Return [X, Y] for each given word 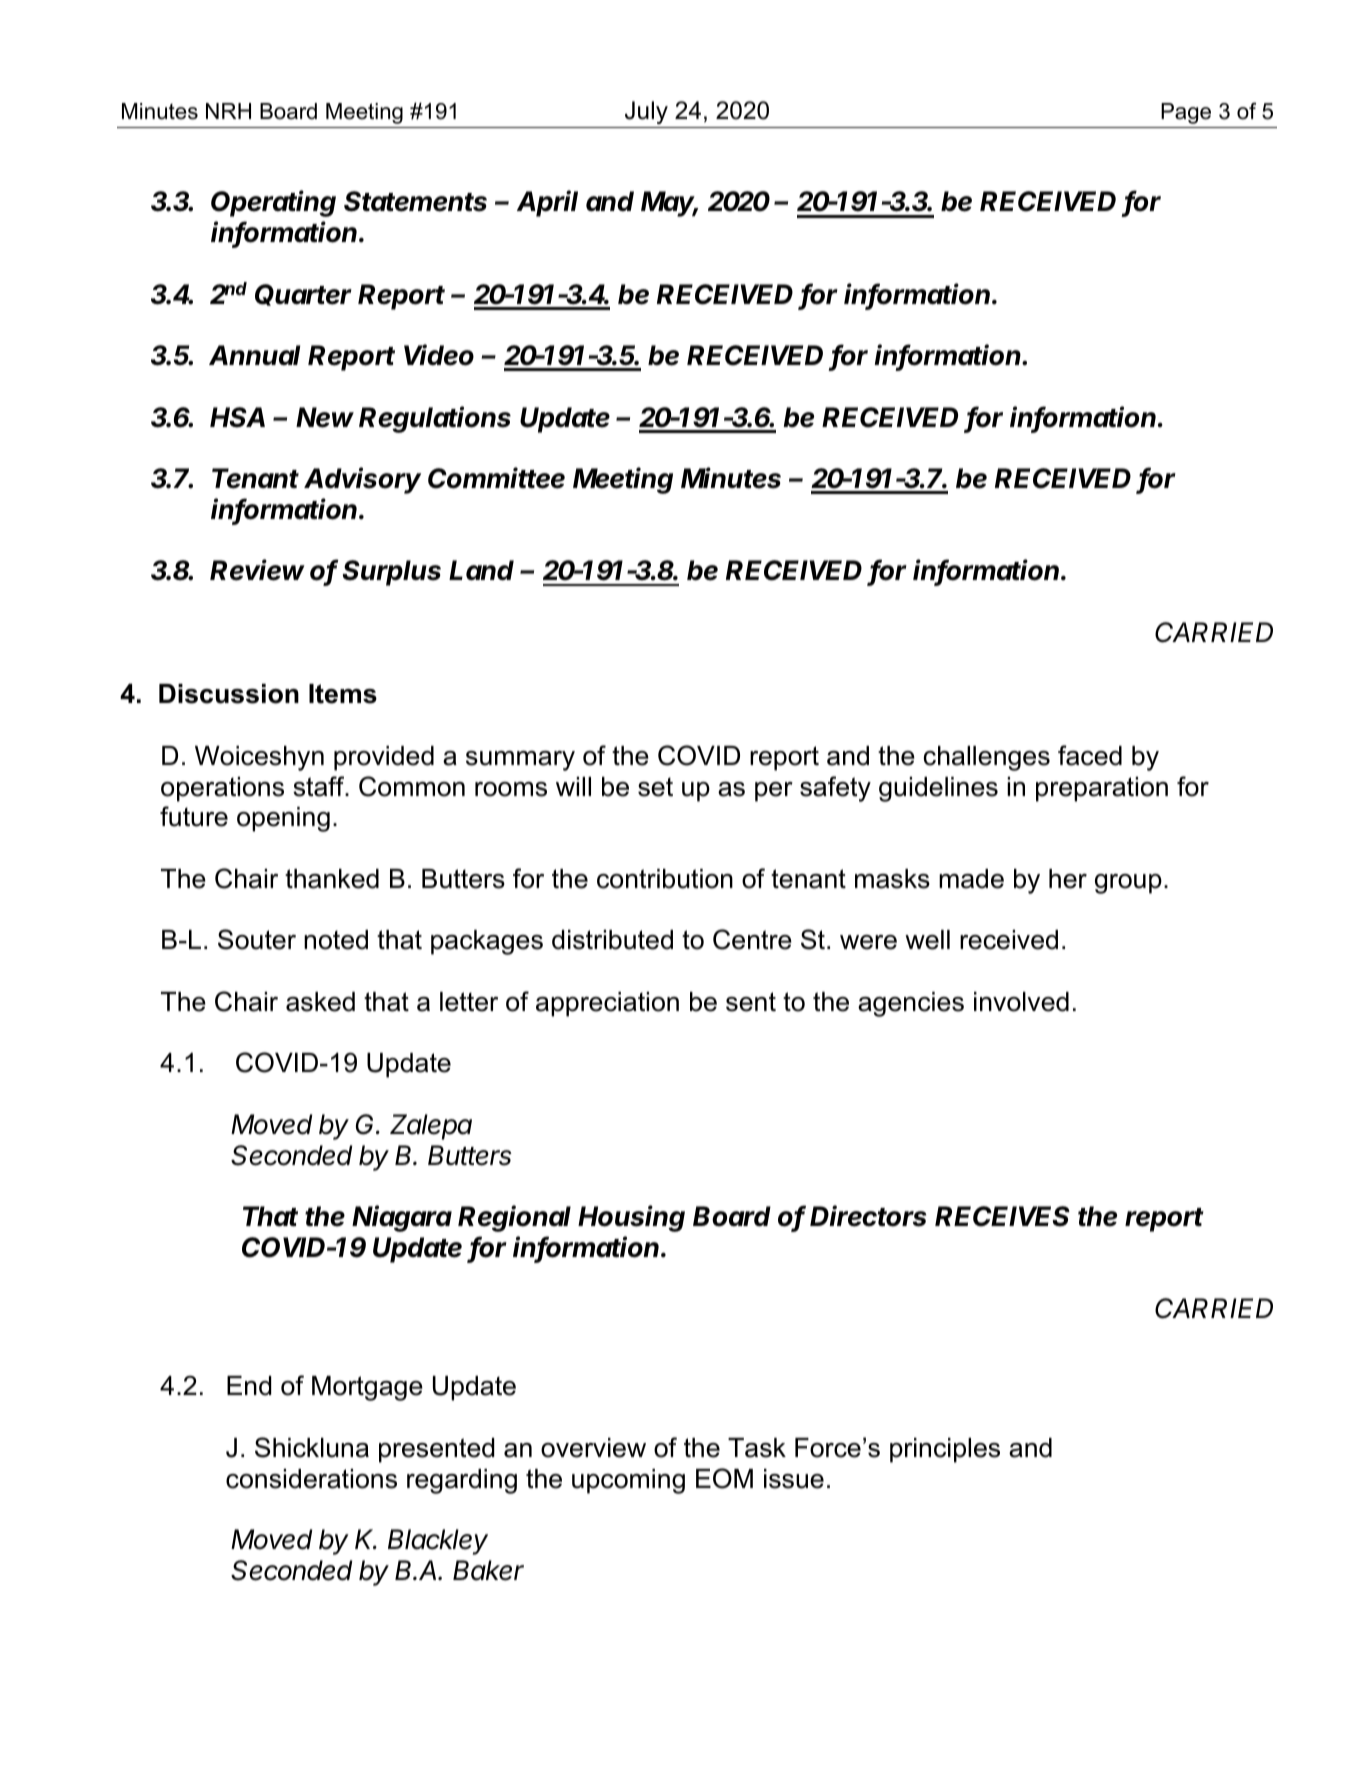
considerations [311, 1479]
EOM [724, 1478]
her [1068, 879]
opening [283, 819]
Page [1186, 113]
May [669, 204]
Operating [273, 203]
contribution [665, 879]
